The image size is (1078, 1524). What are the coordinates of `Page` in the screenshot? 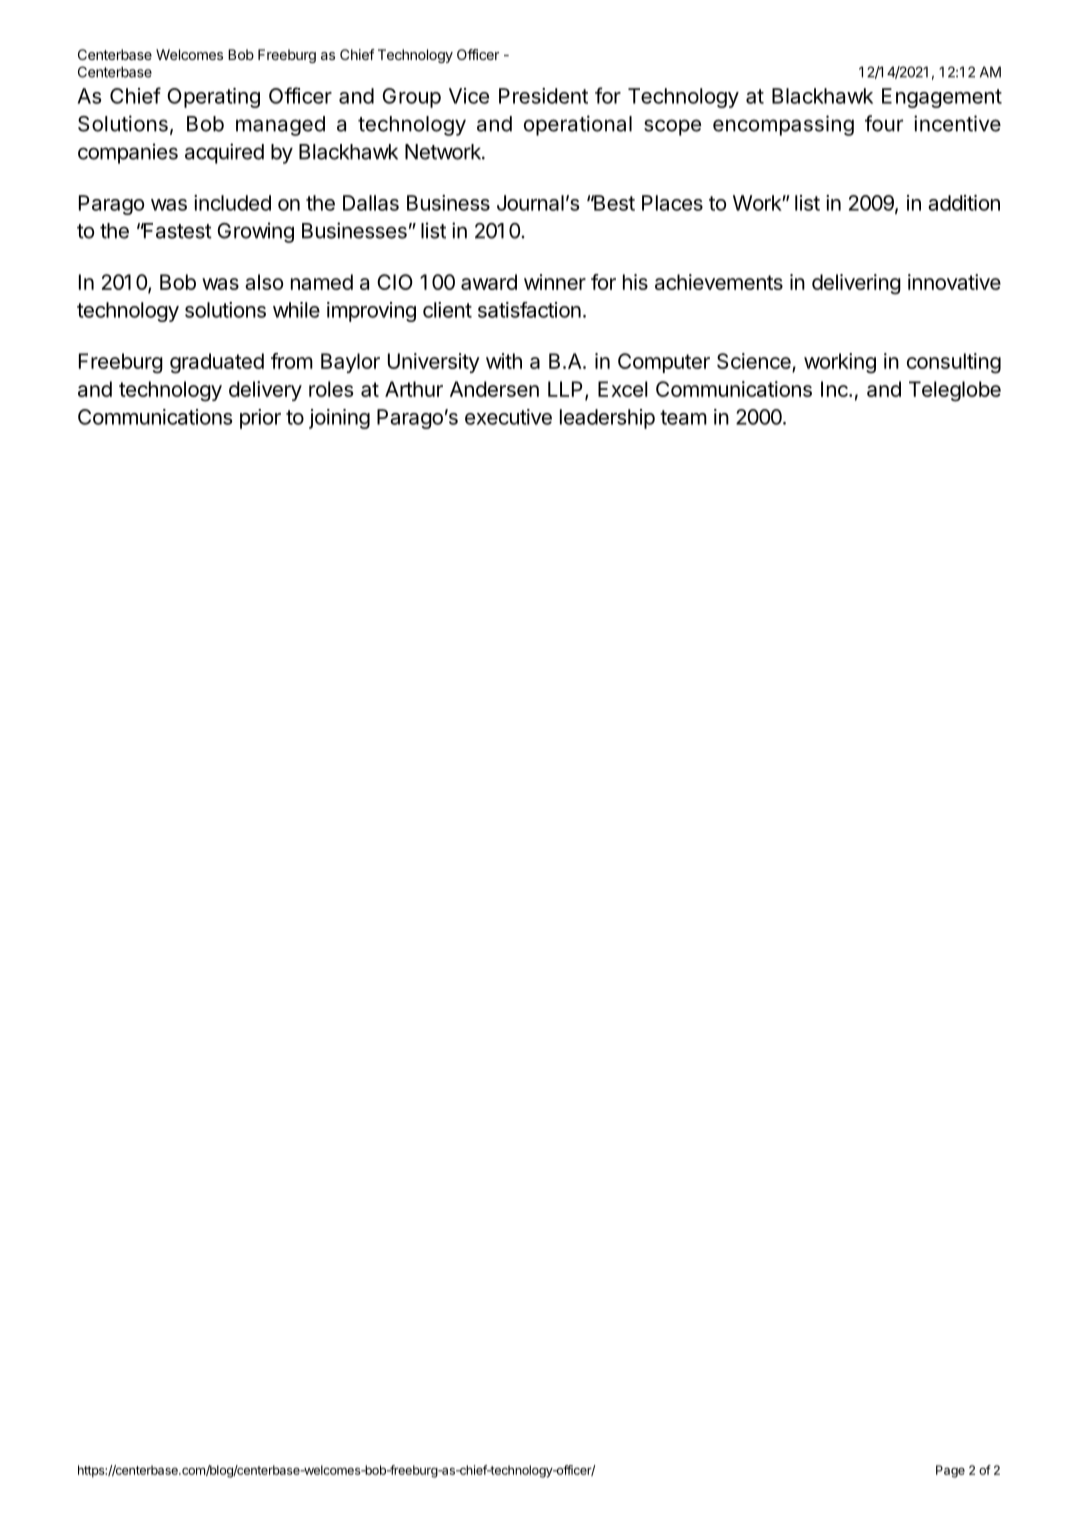 It's located at (950, 1471).
